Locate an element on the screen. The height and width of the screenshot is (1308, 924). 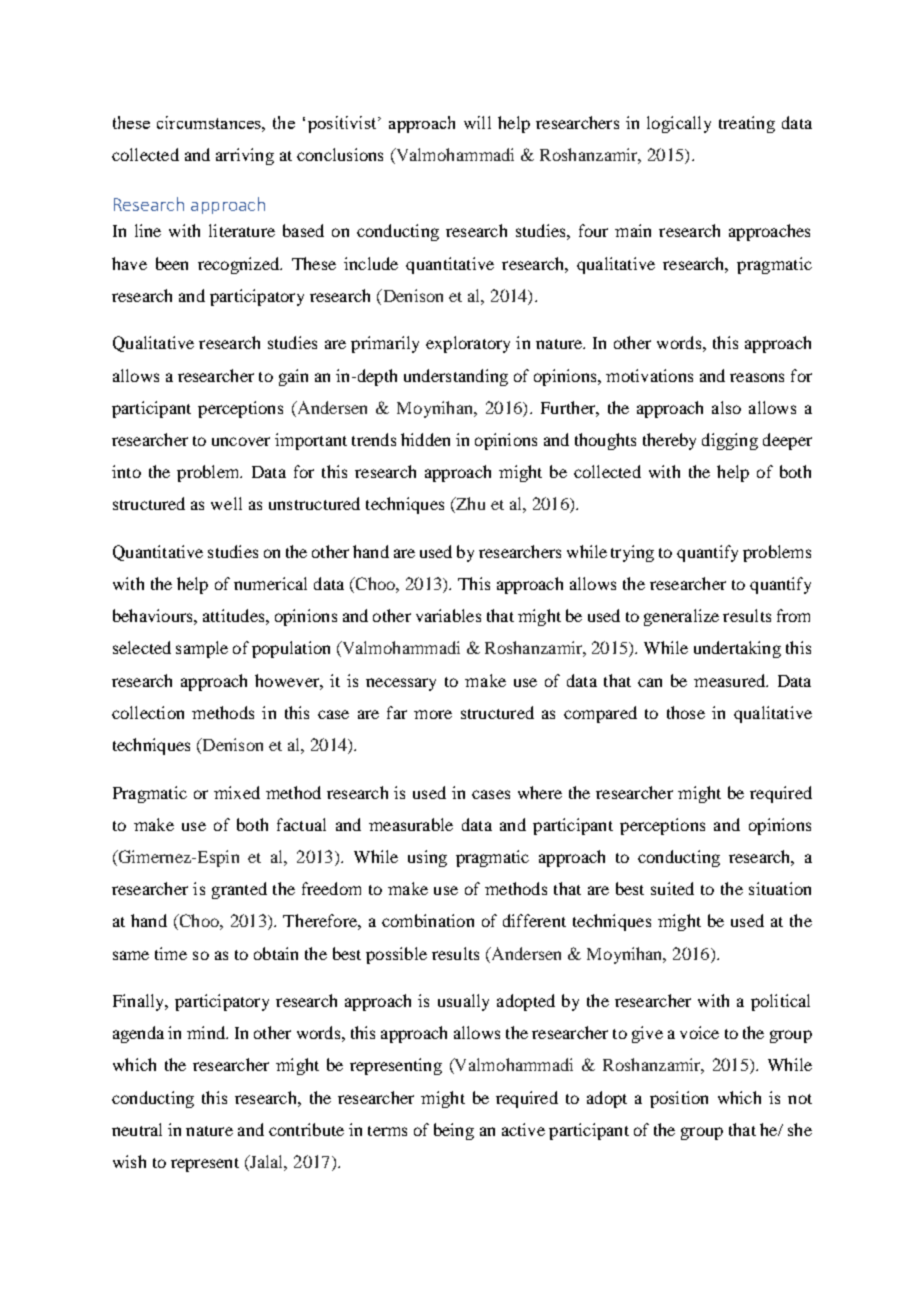
digging is located at coordinates (730, 441).
